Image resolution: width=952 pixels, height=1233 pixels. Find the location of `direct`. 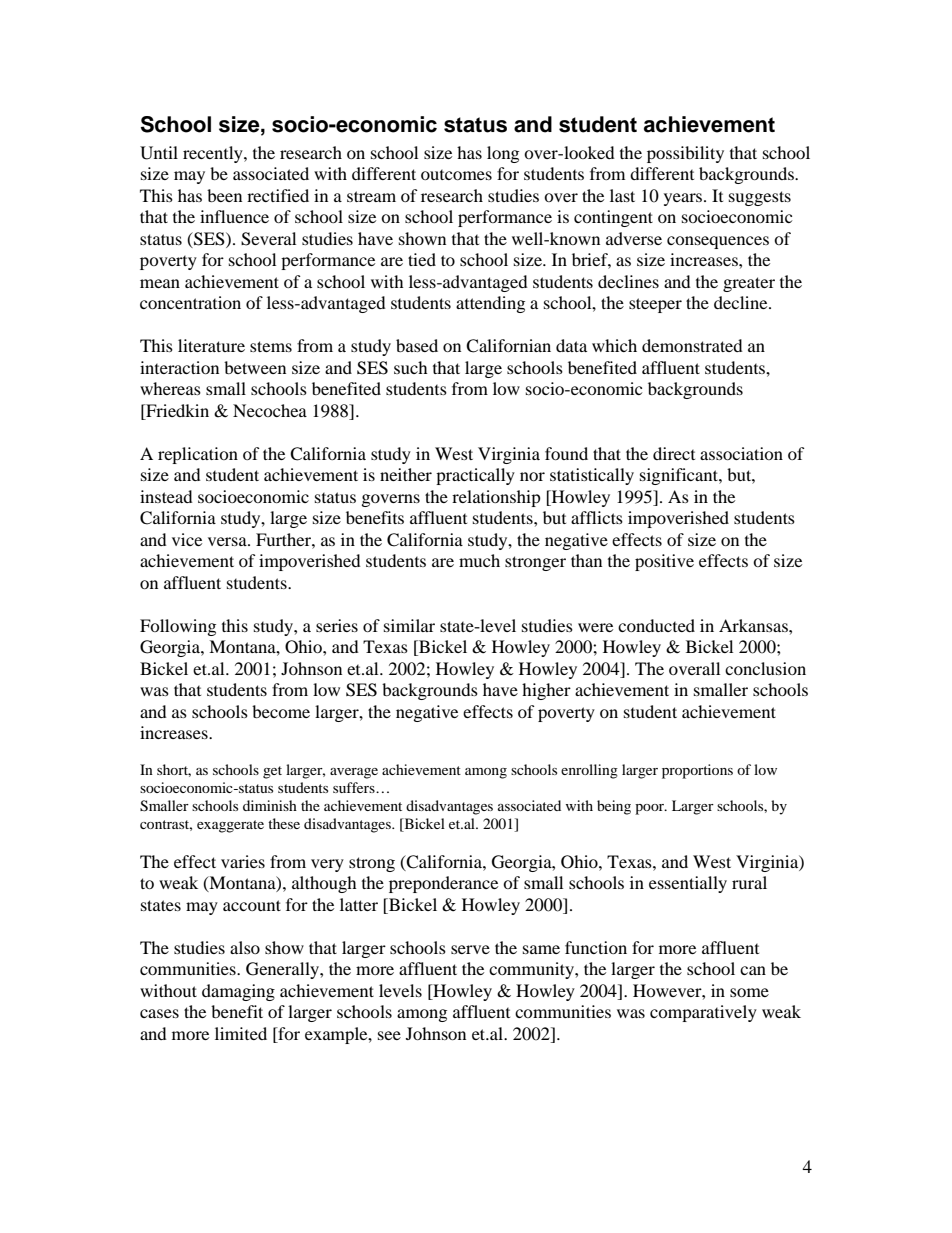

direct is located at coordinates (674, 453).
